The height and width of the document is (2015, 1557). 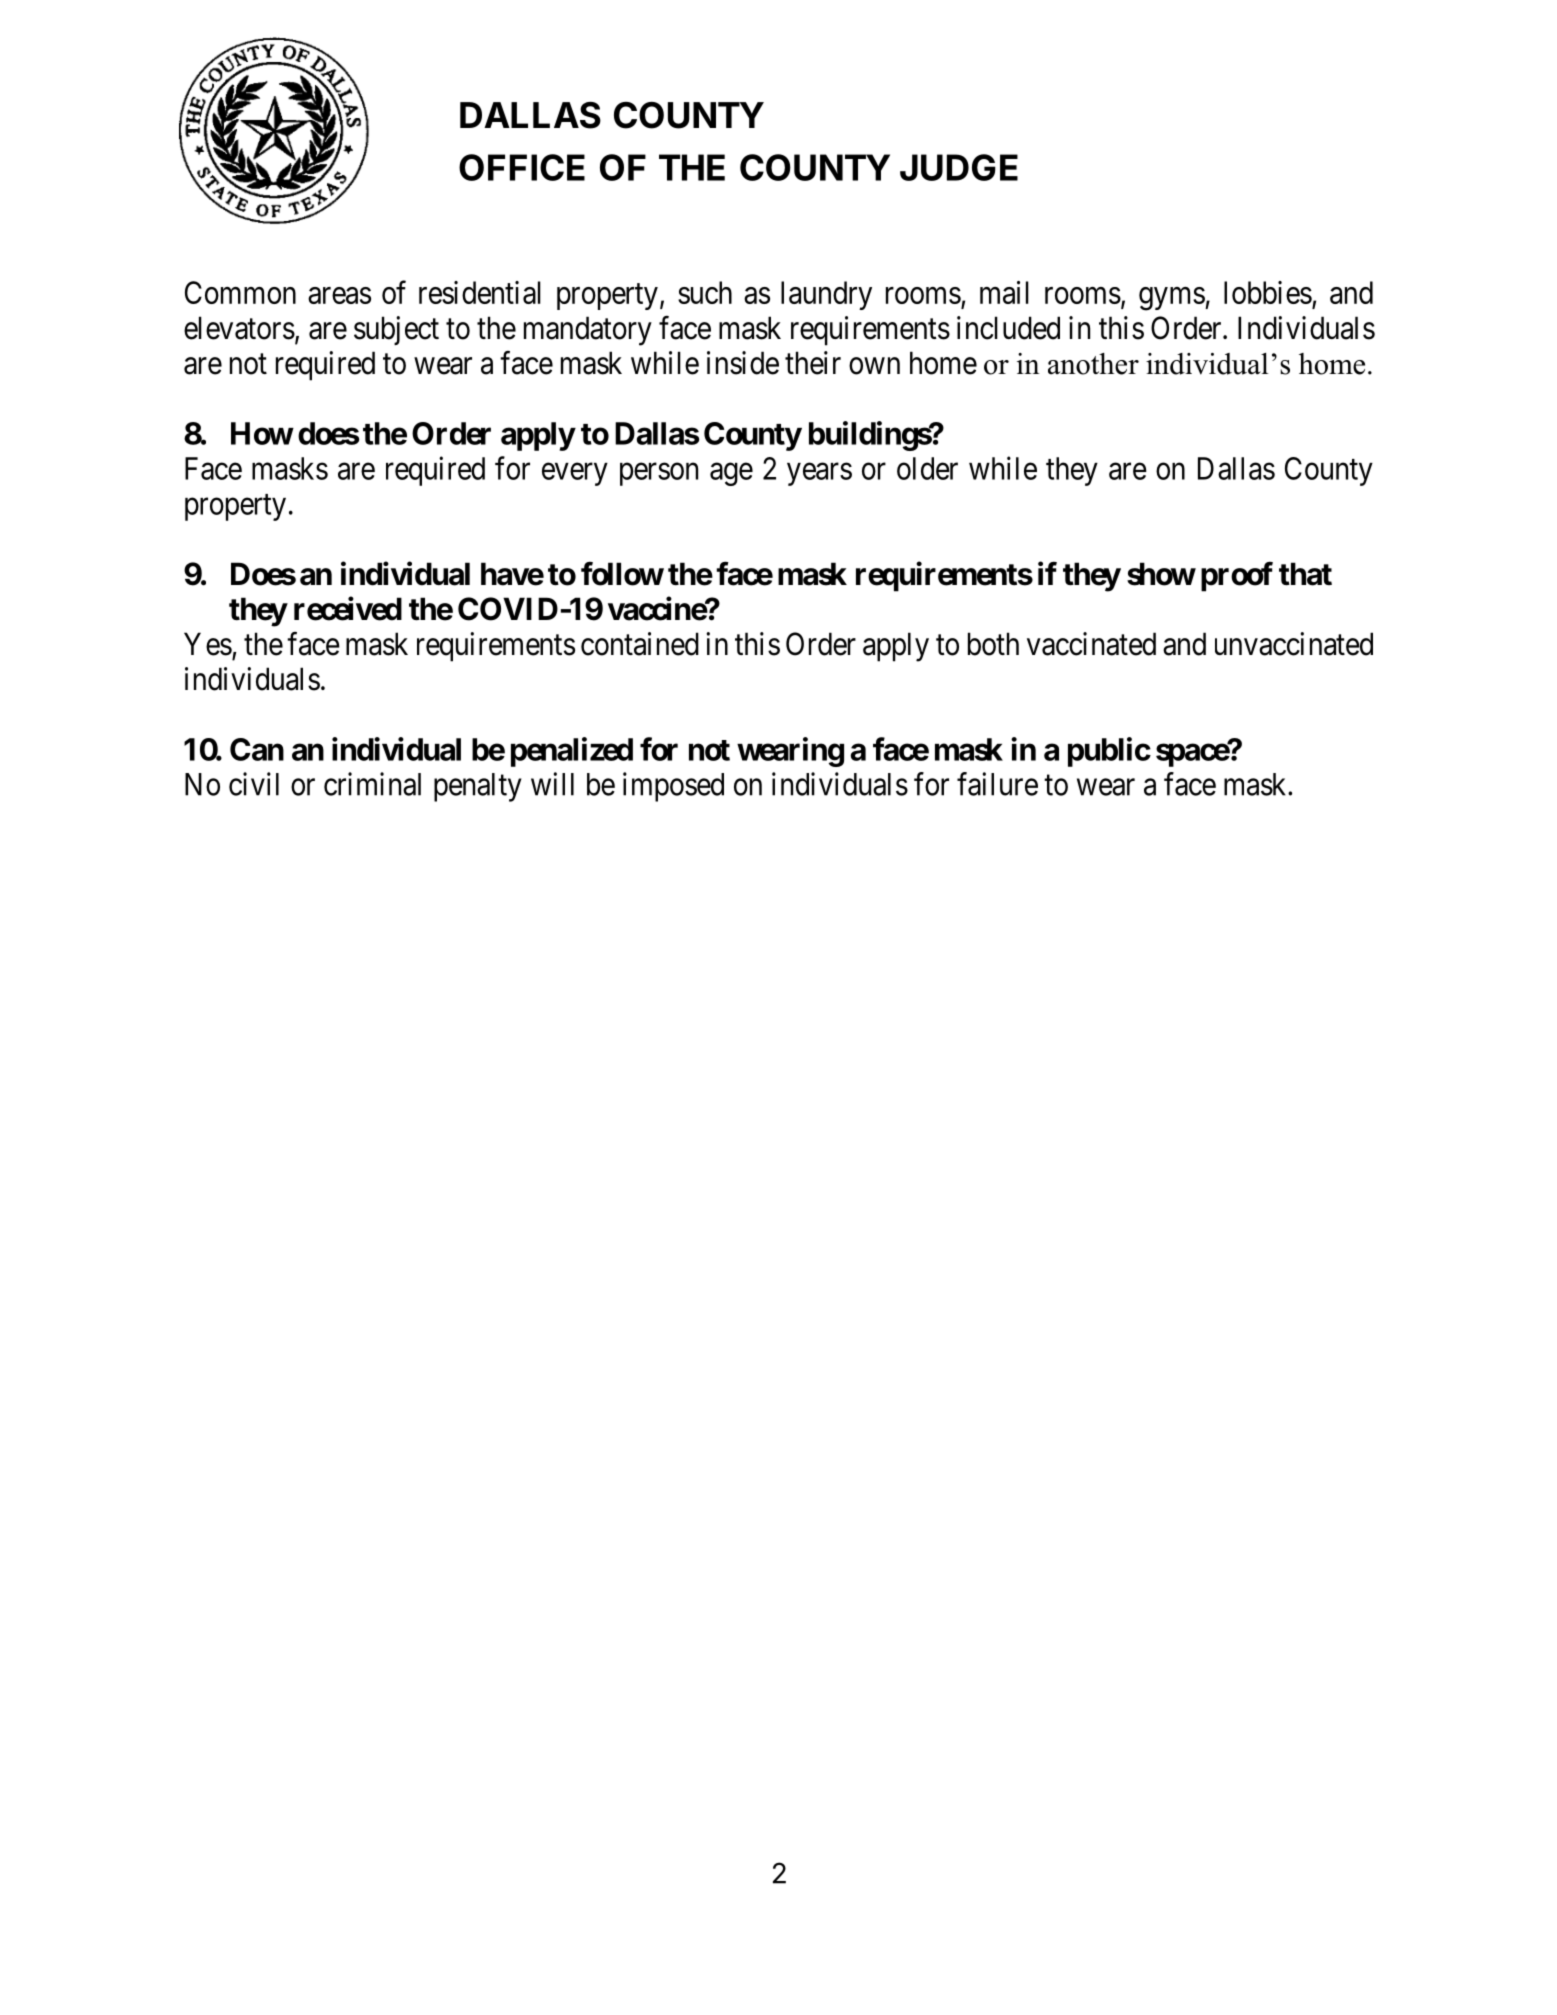 I want to click on older, so click(x=927, y=468).
